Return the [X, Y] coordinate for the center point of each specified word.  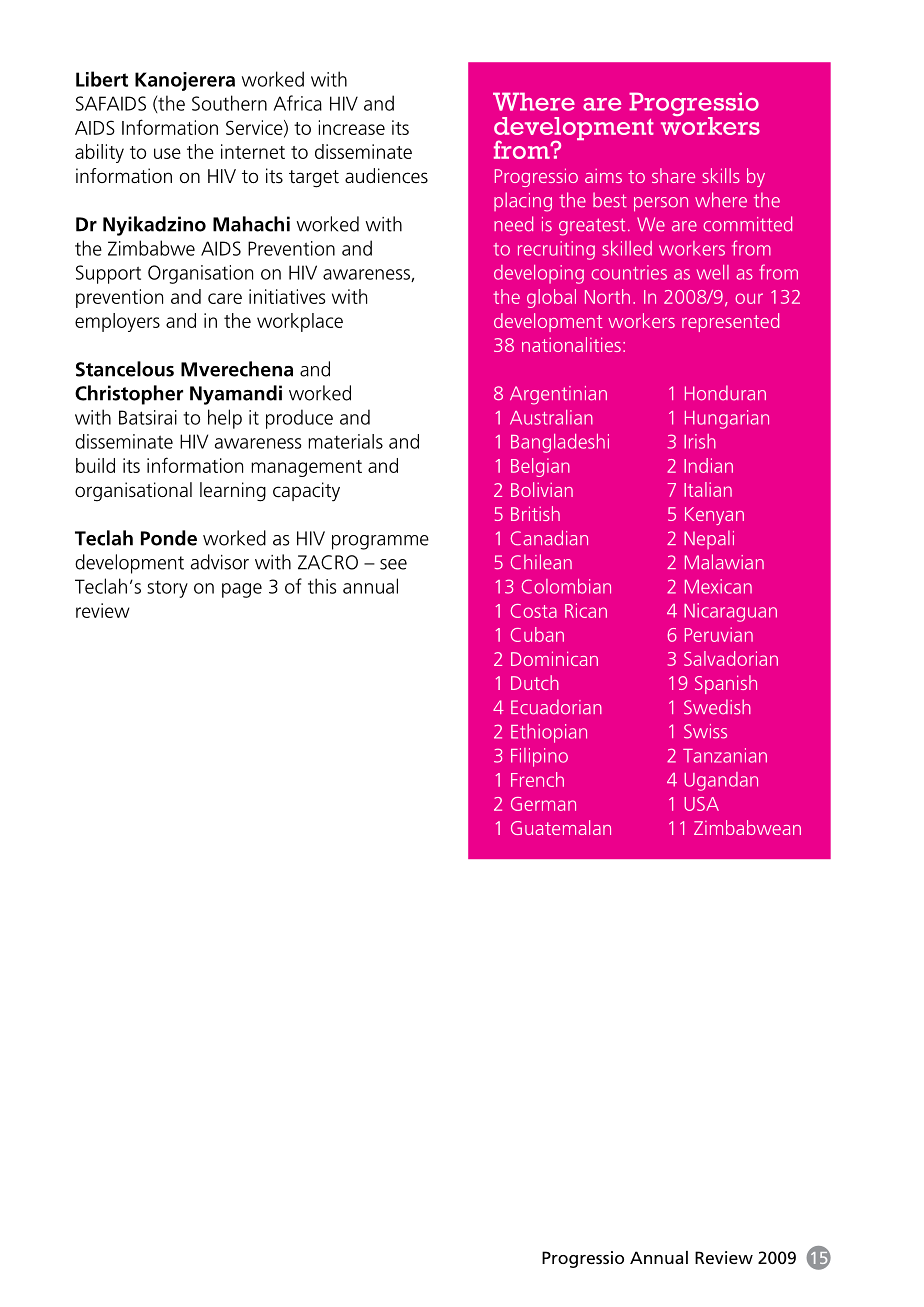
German [543, 804]
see [393, 564]
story [167, 589]
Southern [229, 103]
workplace [300, 322]
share [673, 175]
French [537, 779]
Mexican [718, 586]
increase [352, 127]
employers [117, 322]
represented [730, 322]
